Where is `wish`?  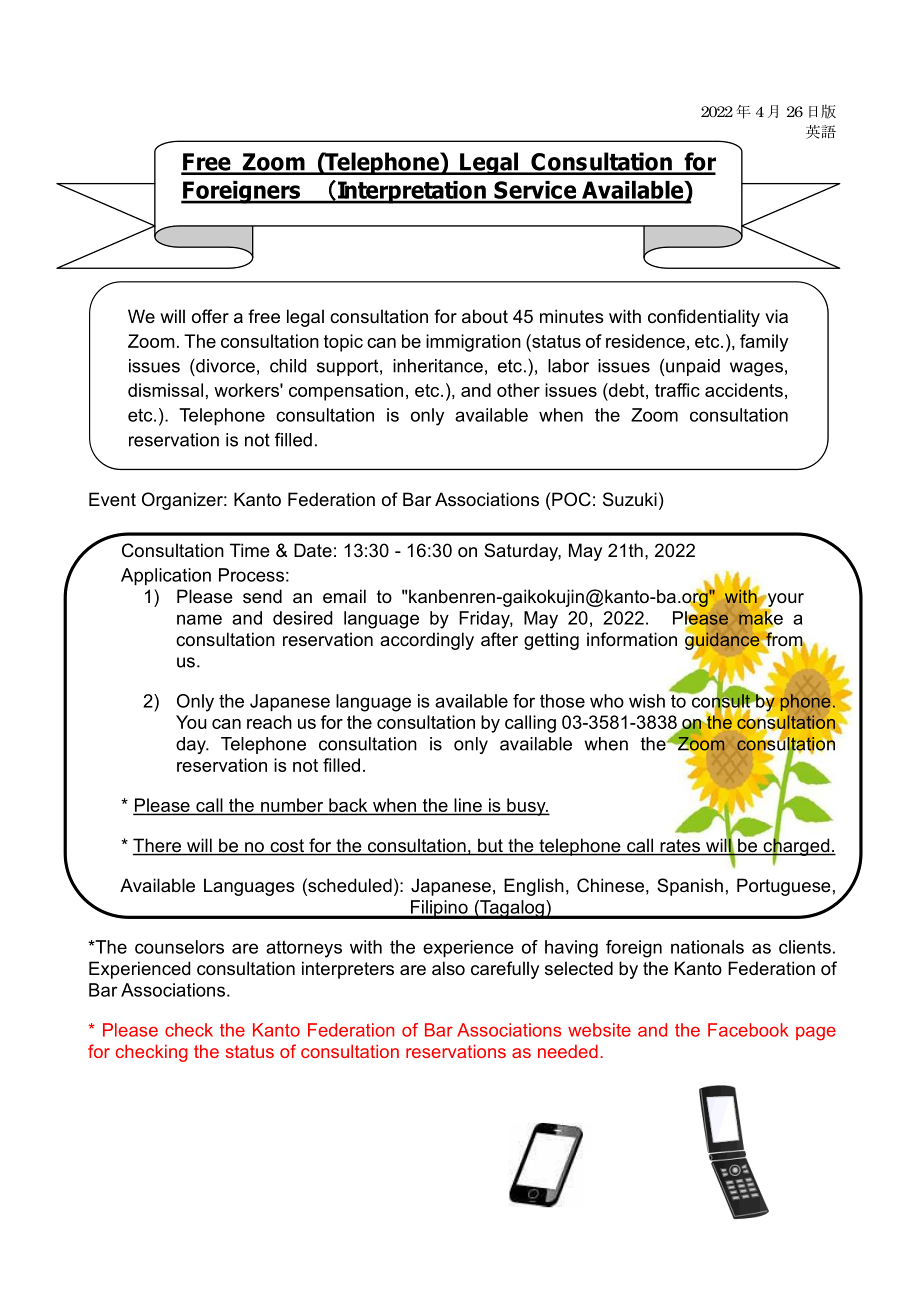
wish is located at coordinates (647, 701).
